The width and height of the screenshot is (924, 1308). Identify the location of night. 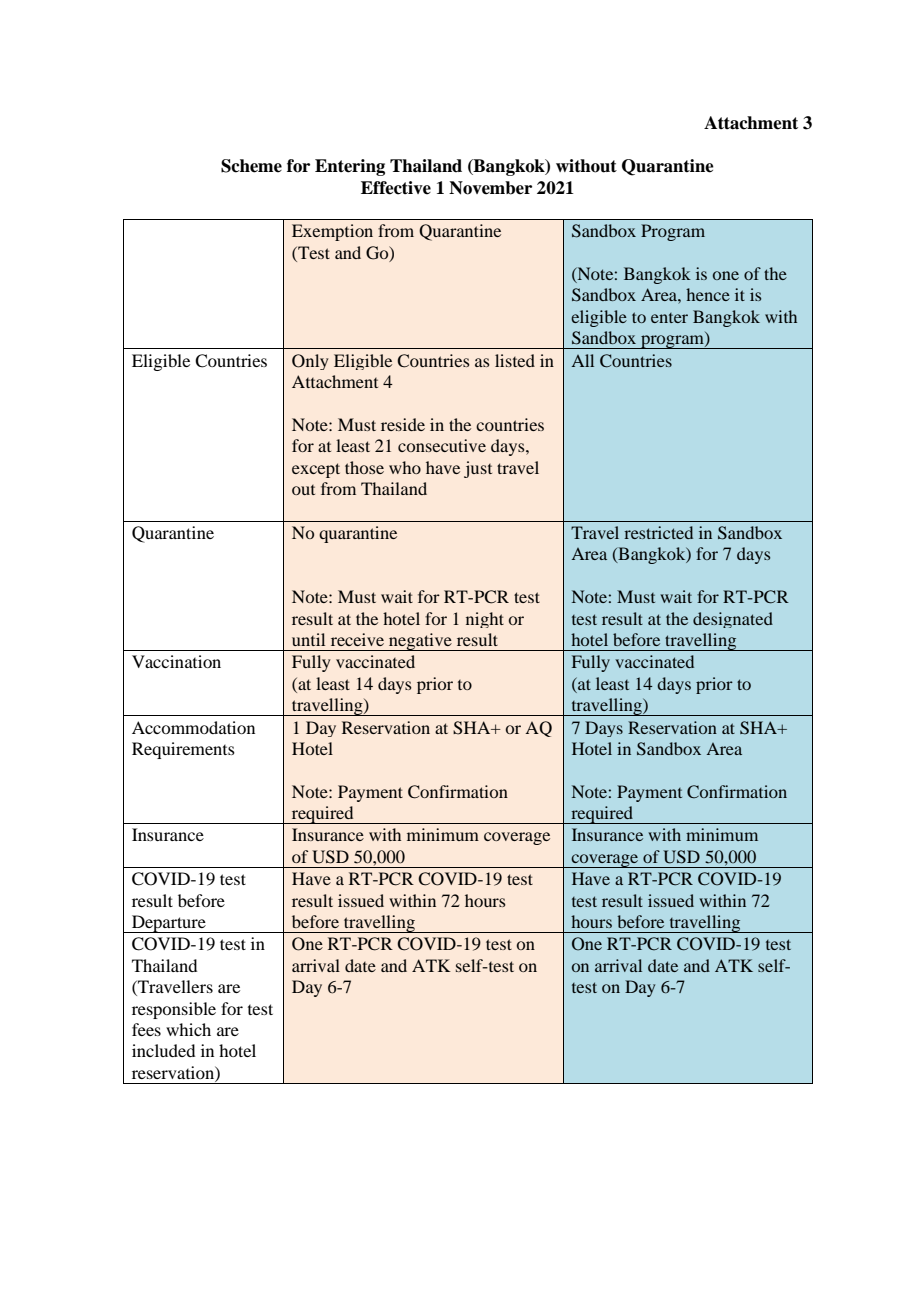
(485, 620).
